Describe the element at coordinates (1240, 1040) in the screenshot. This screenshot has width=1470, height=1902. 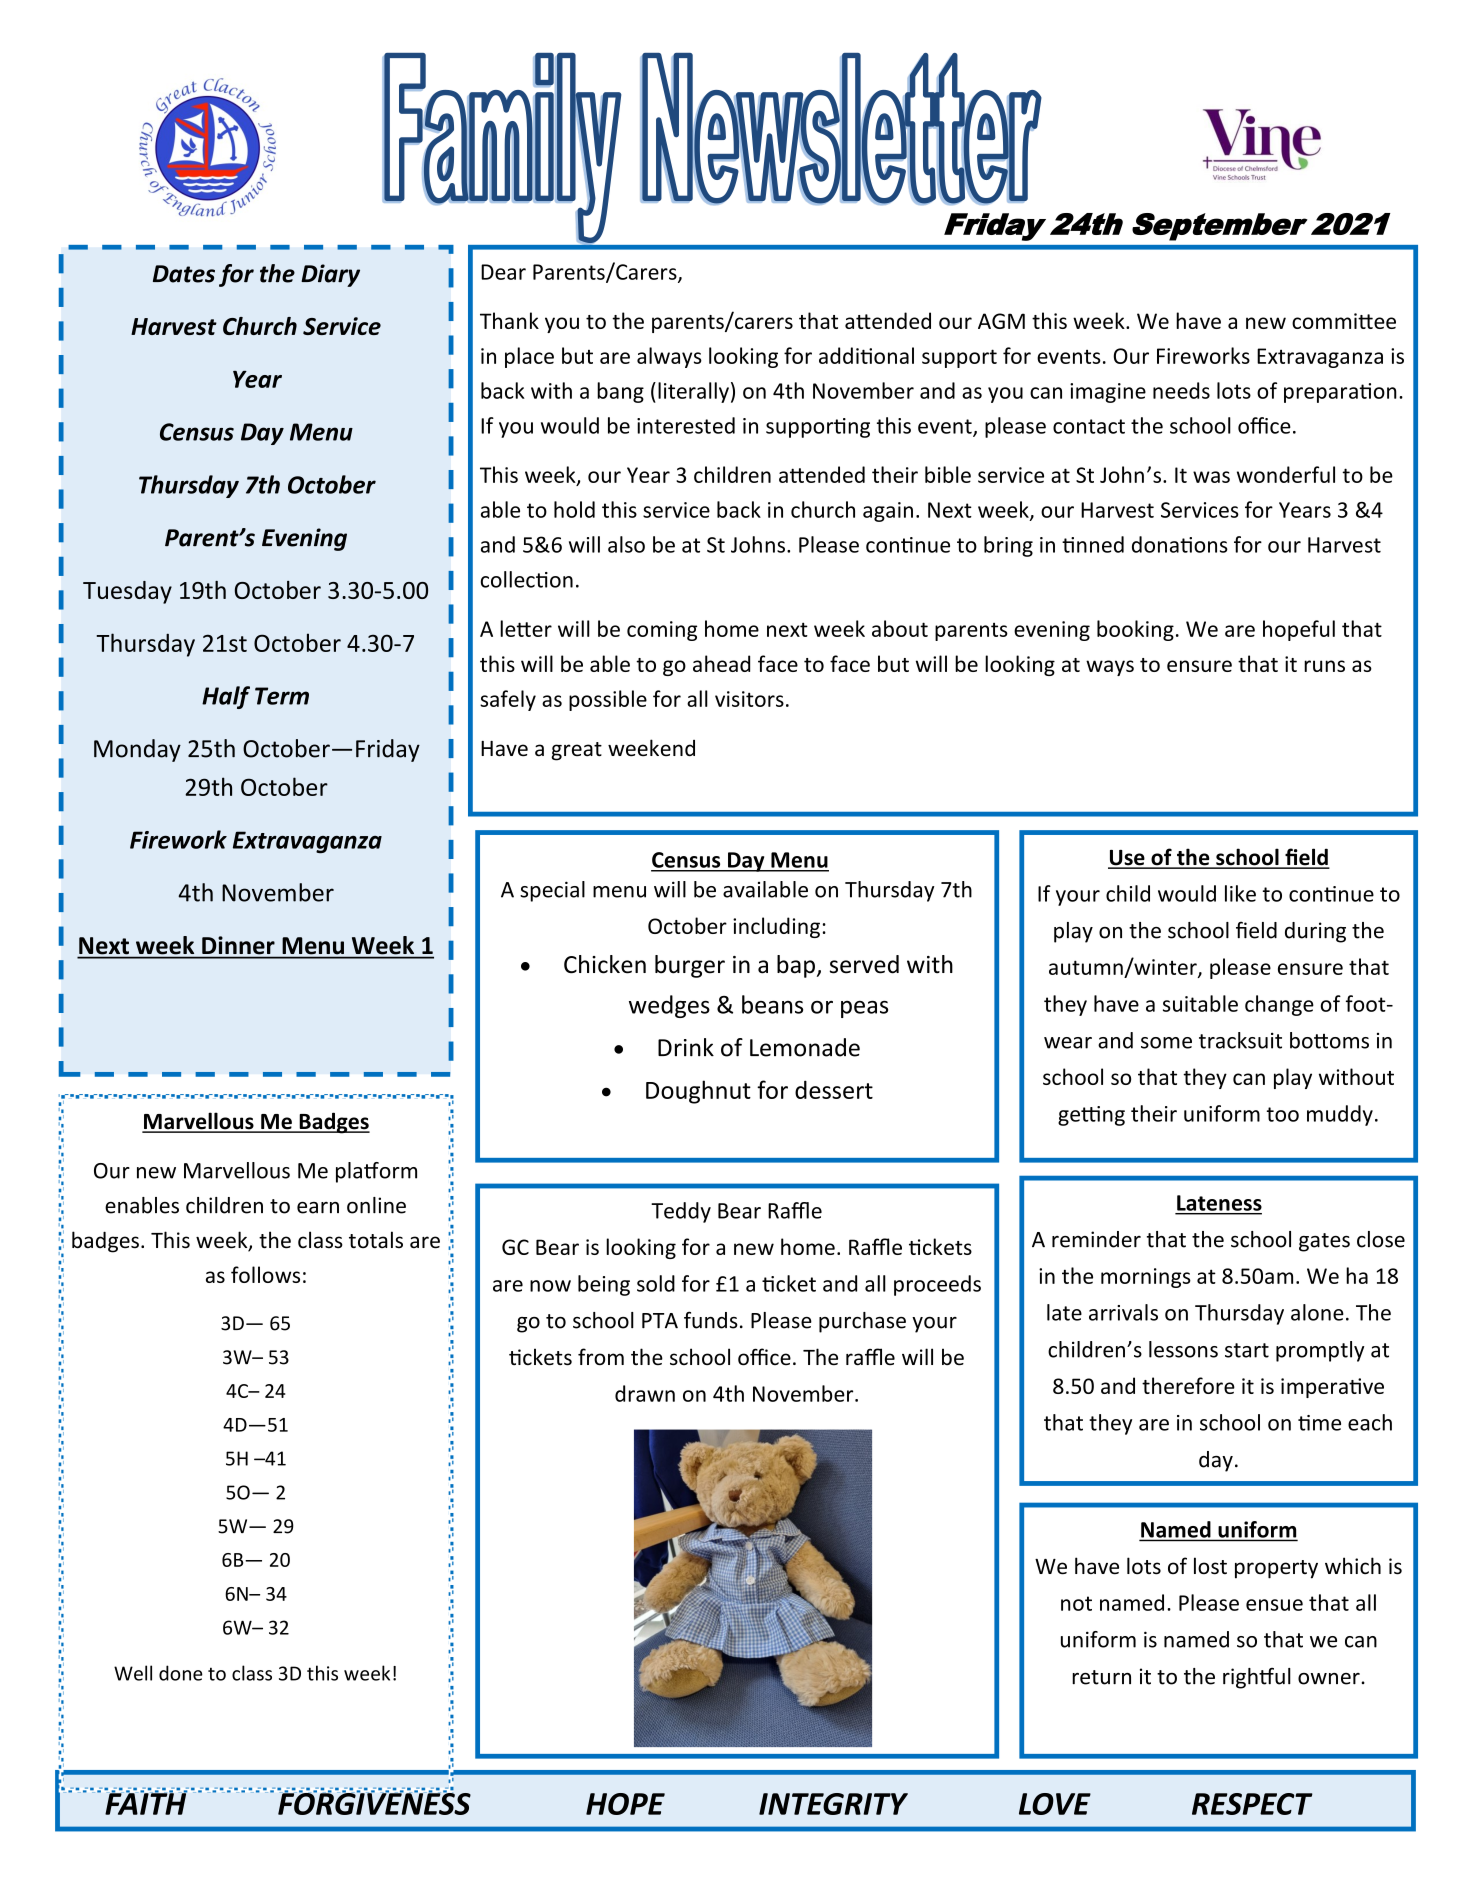
I see `tracksuit` at that location.
